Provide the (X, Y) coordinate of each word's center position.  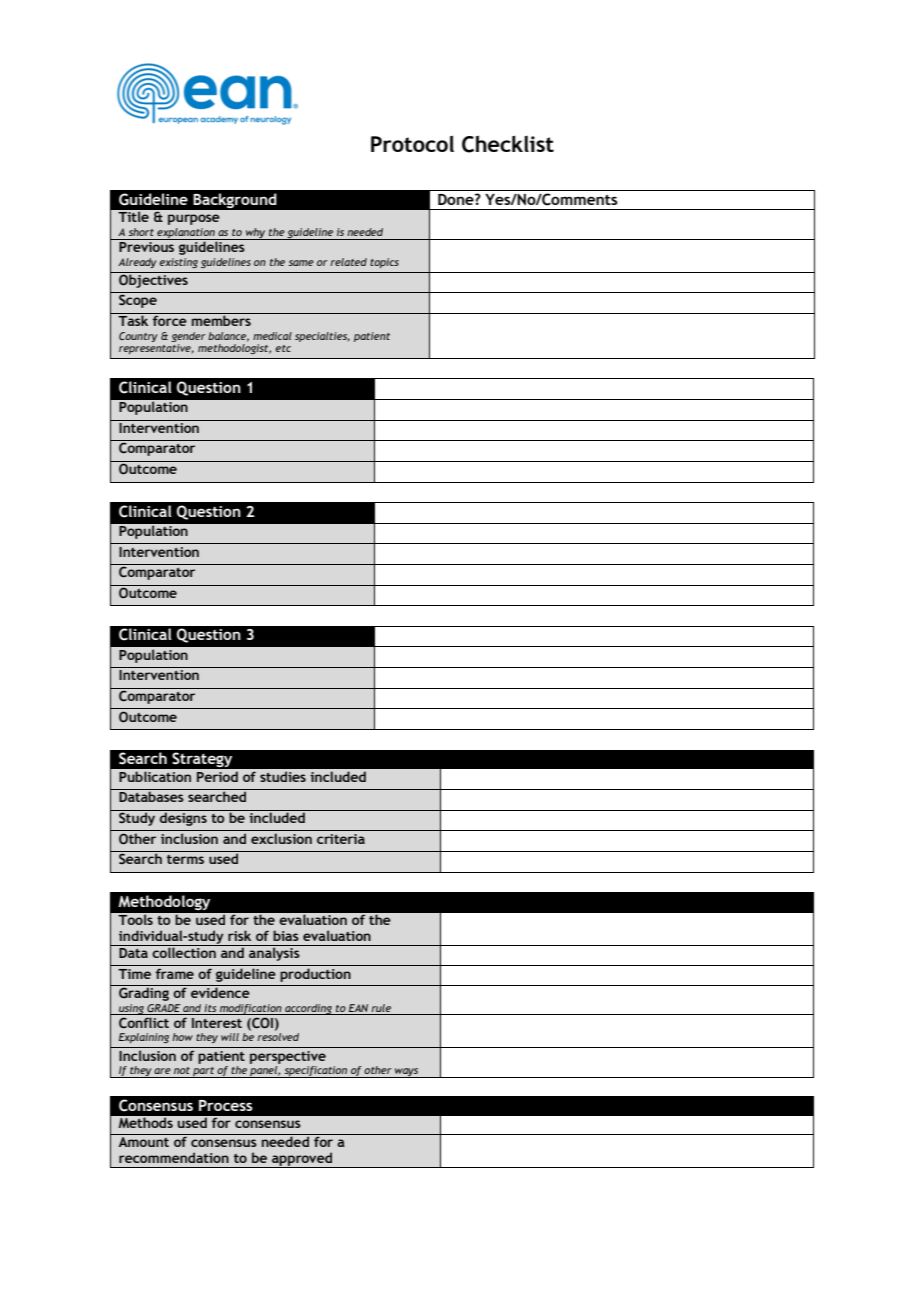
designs (183, 818)
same (301, 263)
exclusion (281, 838)
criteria (341, 839)
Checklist (508, 144)
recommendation (174, 1157)
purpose (194, 219)
